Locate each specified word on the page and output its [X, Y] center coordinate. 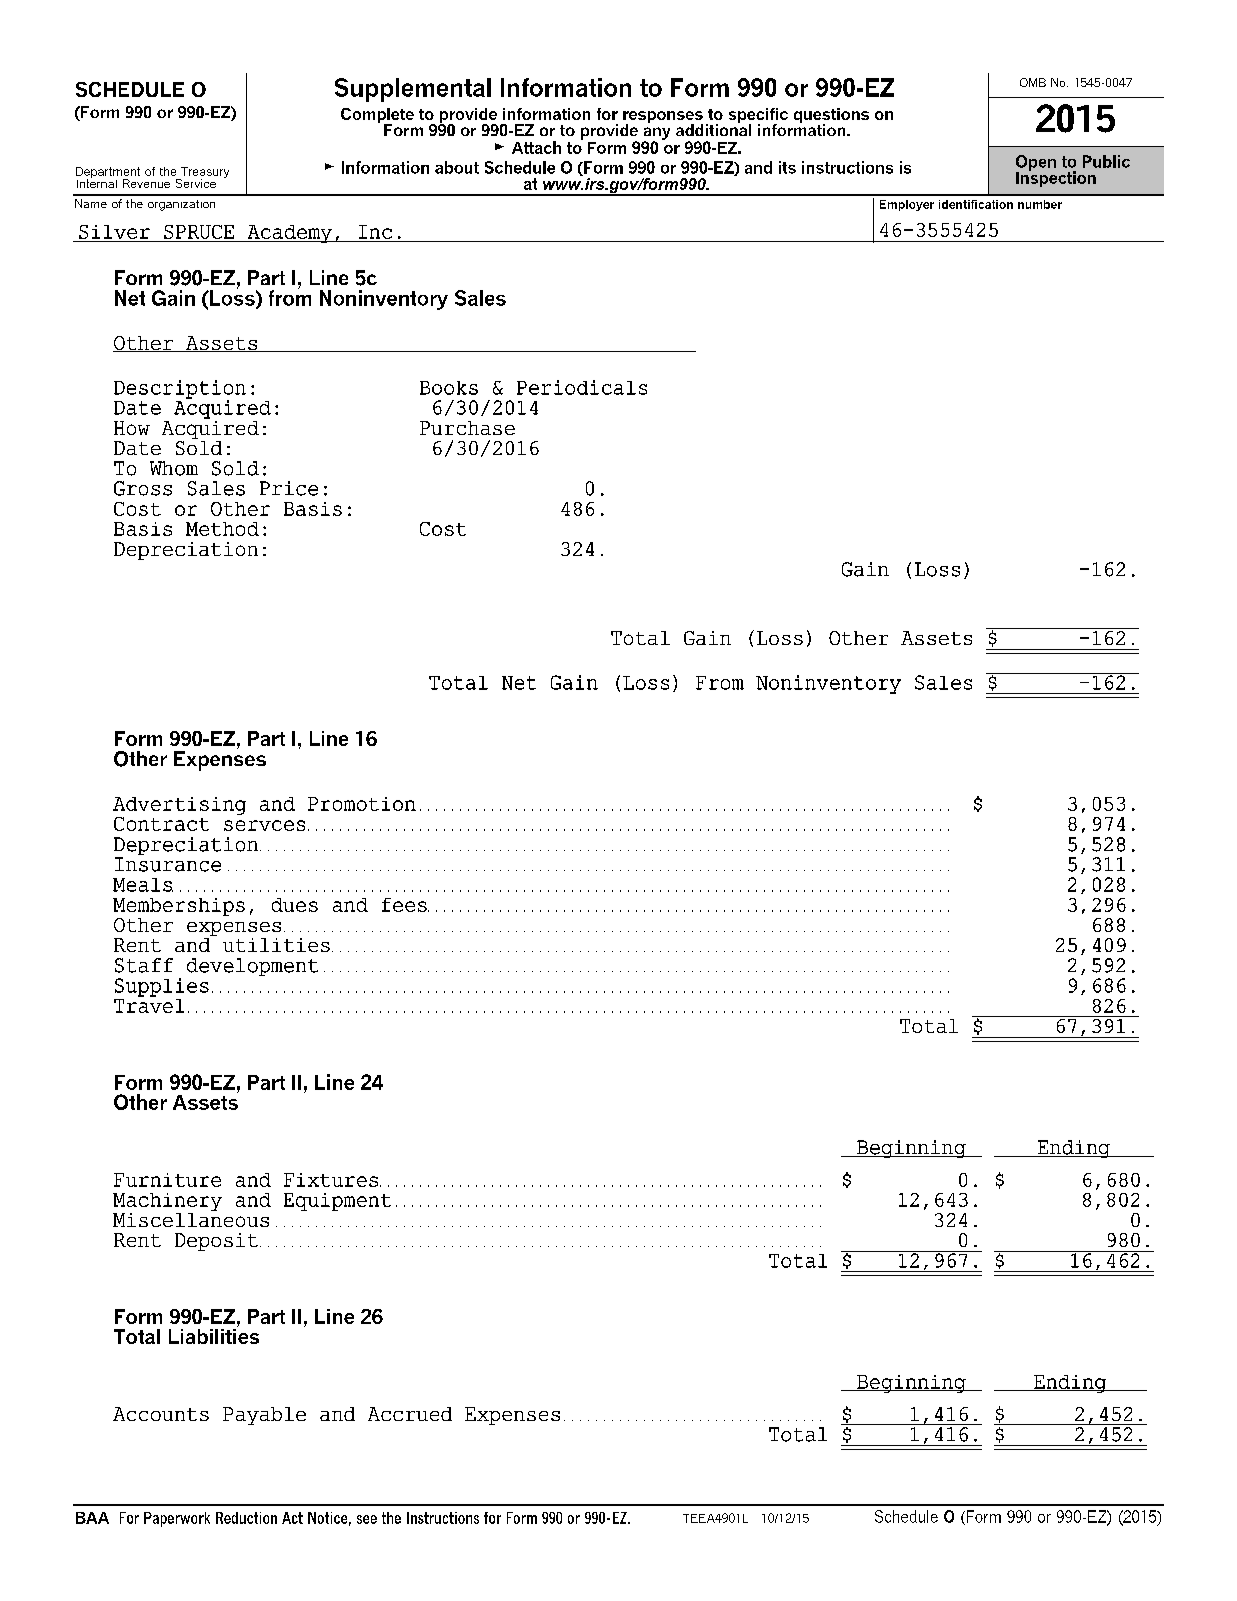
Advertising [179, 806]
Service [196, 183]
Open [1036, 164]
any [657, 134]
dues [295, 905]
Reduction [246, 1518]
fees [405, 905]
